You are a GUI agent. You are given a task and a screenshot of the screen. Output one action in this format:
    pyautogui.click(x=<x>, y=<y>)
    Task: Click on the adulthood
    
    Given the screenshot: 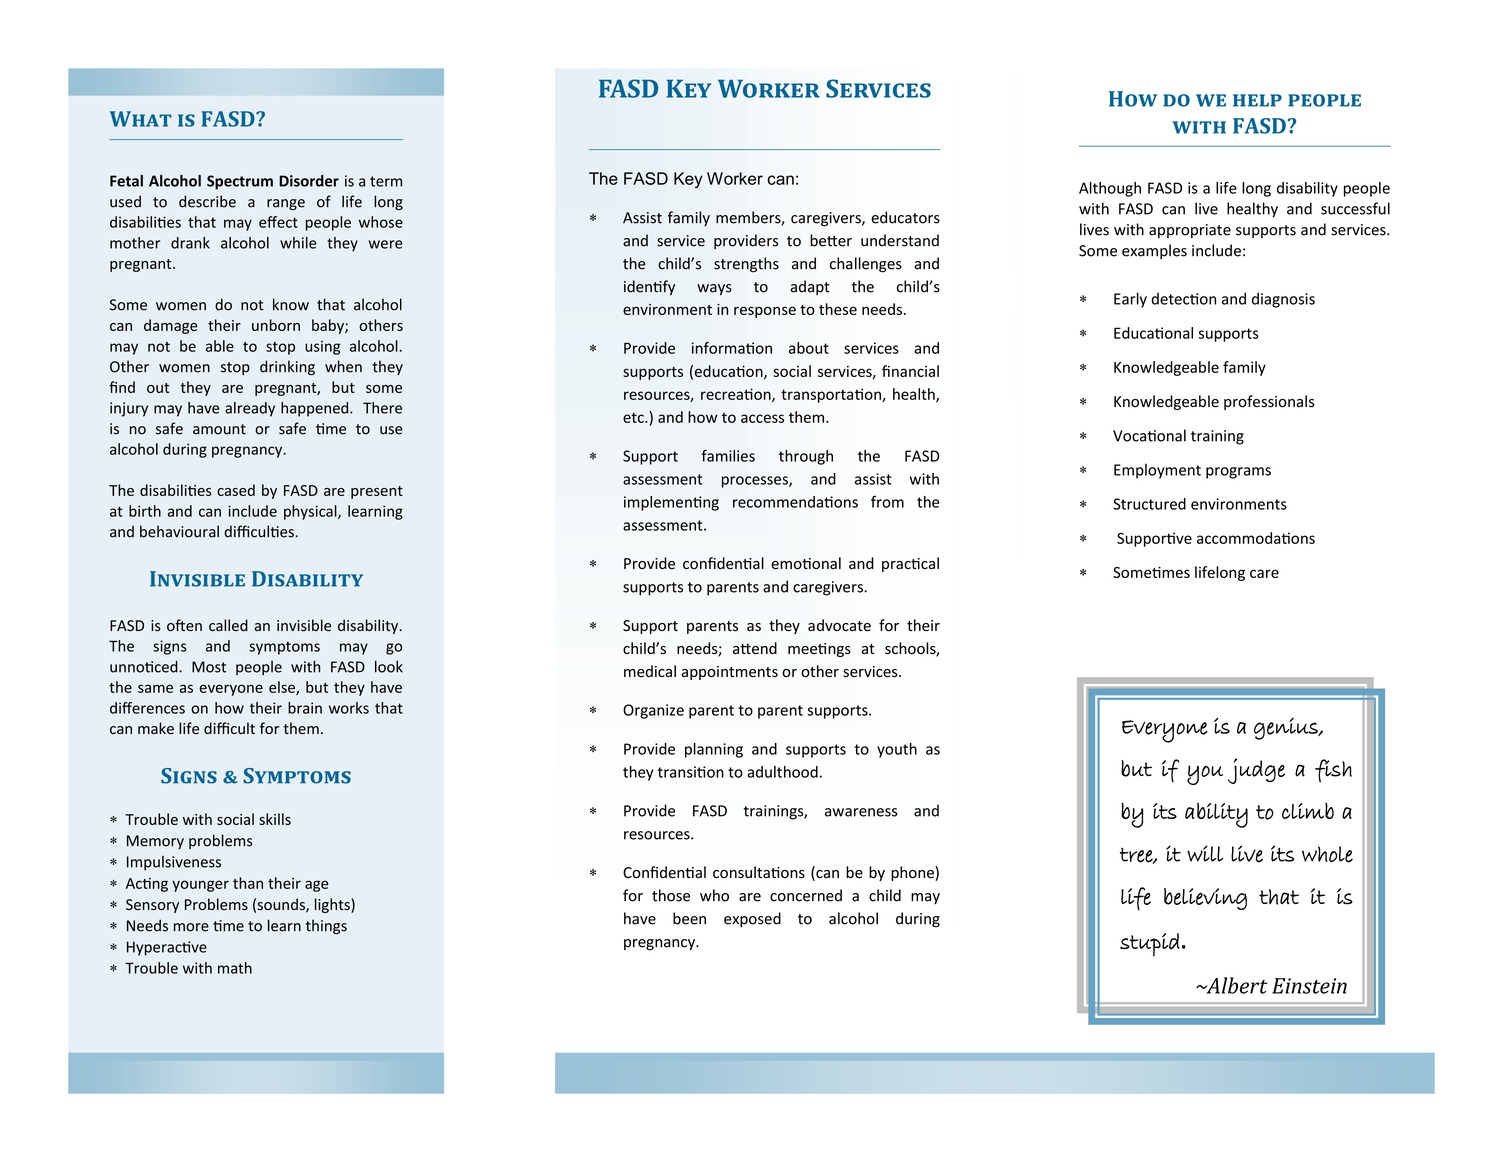 What is the action you would take?
    pyautogui.click(x=782, y=772)
